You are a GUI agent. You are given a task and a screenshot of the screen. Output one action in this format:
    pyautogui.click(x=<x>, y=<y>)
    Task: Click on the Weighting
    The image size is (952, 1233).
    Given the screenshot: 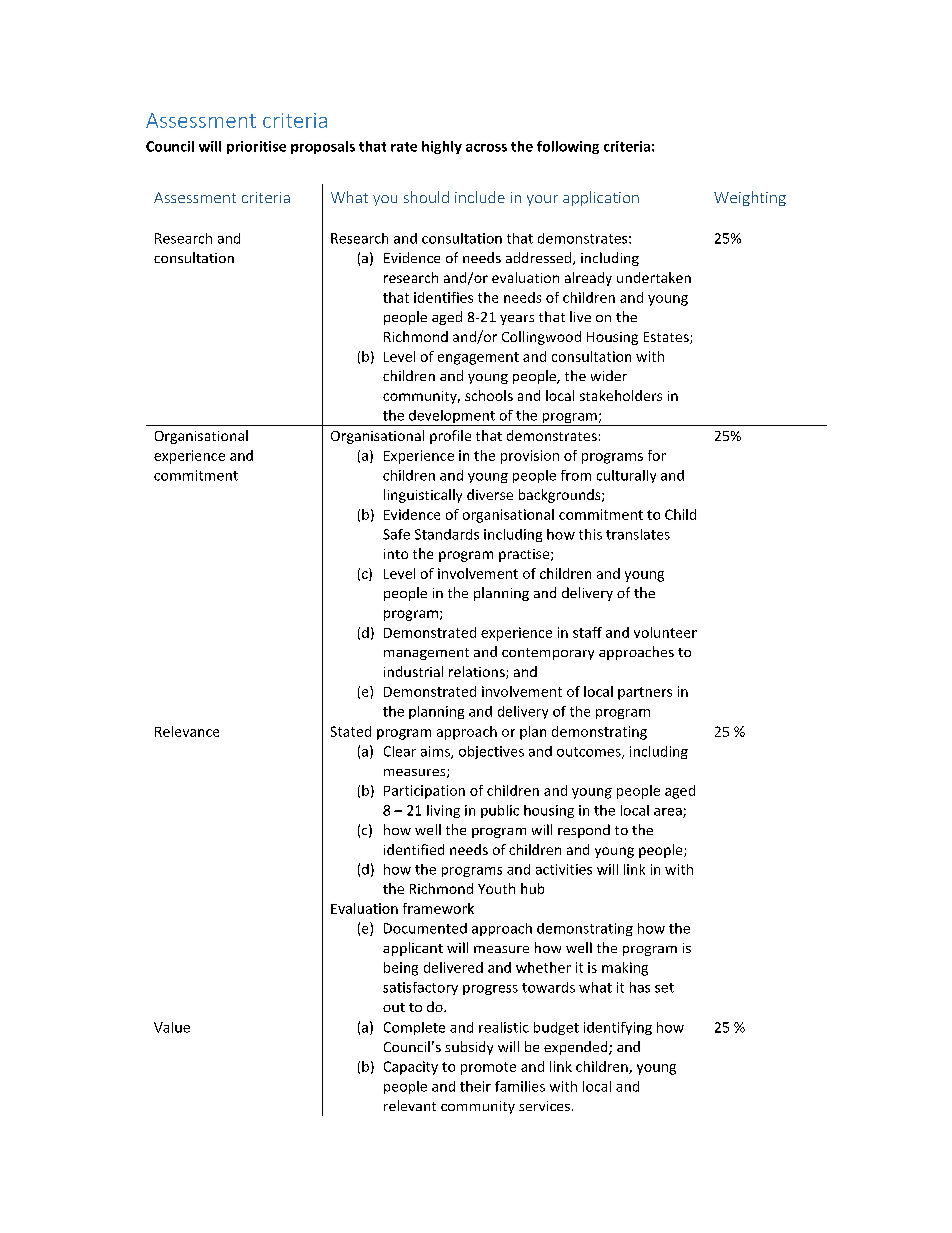 What is the action you would take?
    pyautogui.click(x=750, y=198)
